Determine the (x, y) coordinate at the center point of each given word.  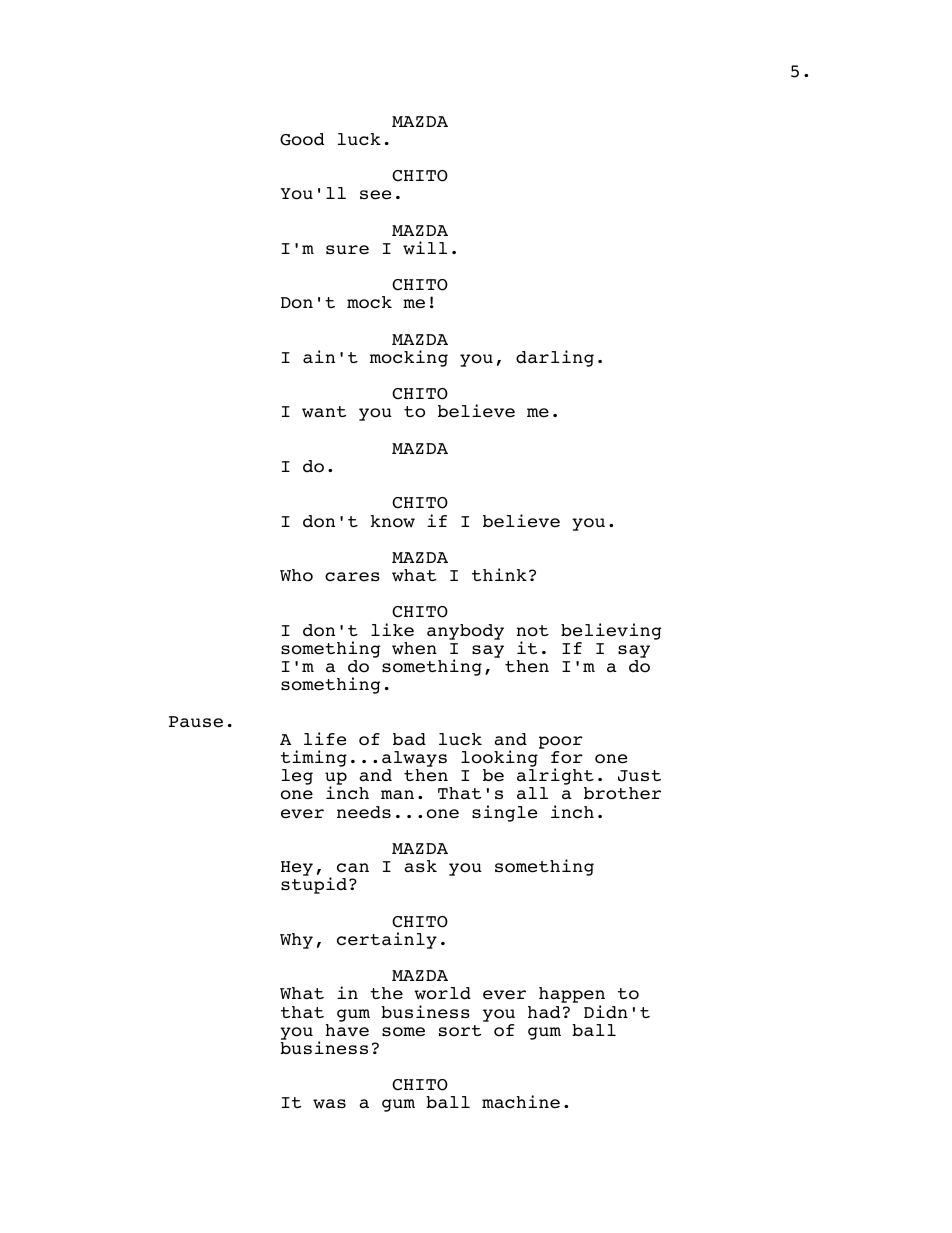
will (425, 247)
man (397, 795)
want (324, 411)
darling (555, 358)
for (567, 757)
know (393, 521)
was (329, 1103)
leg (297, 777)
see (375, 195)
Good (302, 139)
